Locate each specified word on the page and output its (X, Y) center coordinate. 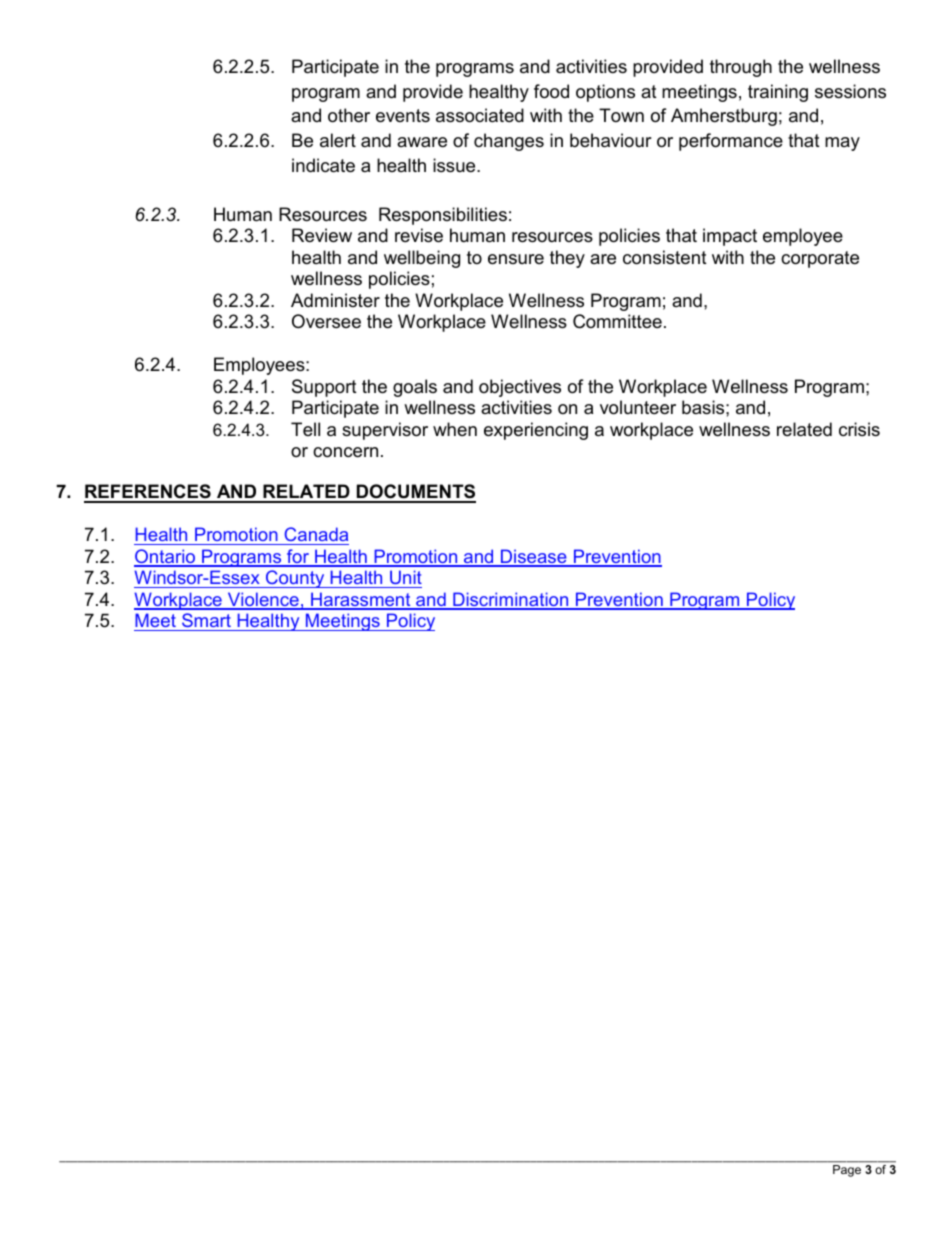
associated (480, 115)
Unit (405, 579)
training (778, 93)
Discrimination (511, 600)
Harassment (361, 600)
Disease (534, 557)
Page (847, 1171)
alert (338, 140)
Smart (206, 622)
